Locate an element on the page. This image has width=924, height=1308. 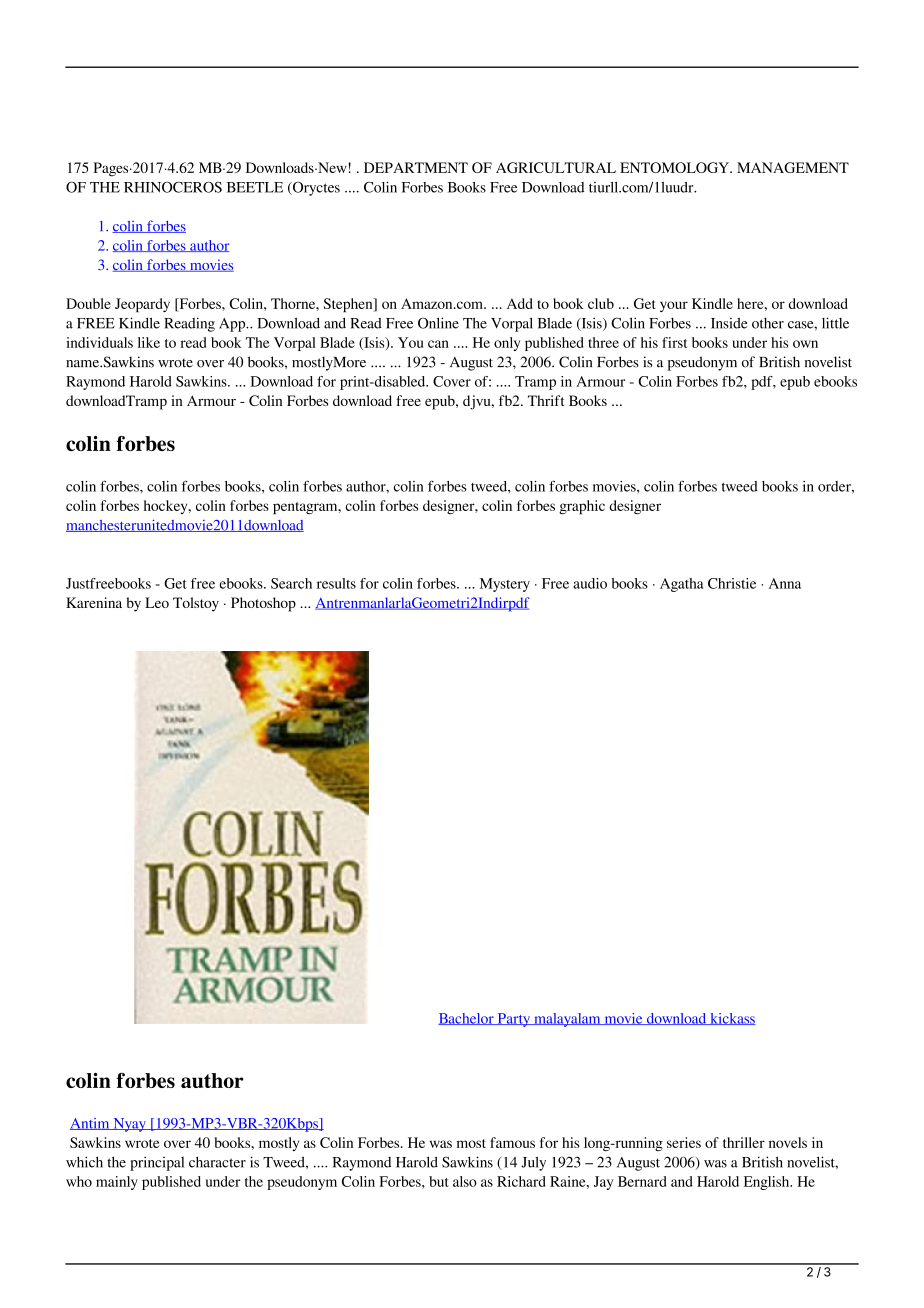
Christie is located at coordinates (732, 583).
